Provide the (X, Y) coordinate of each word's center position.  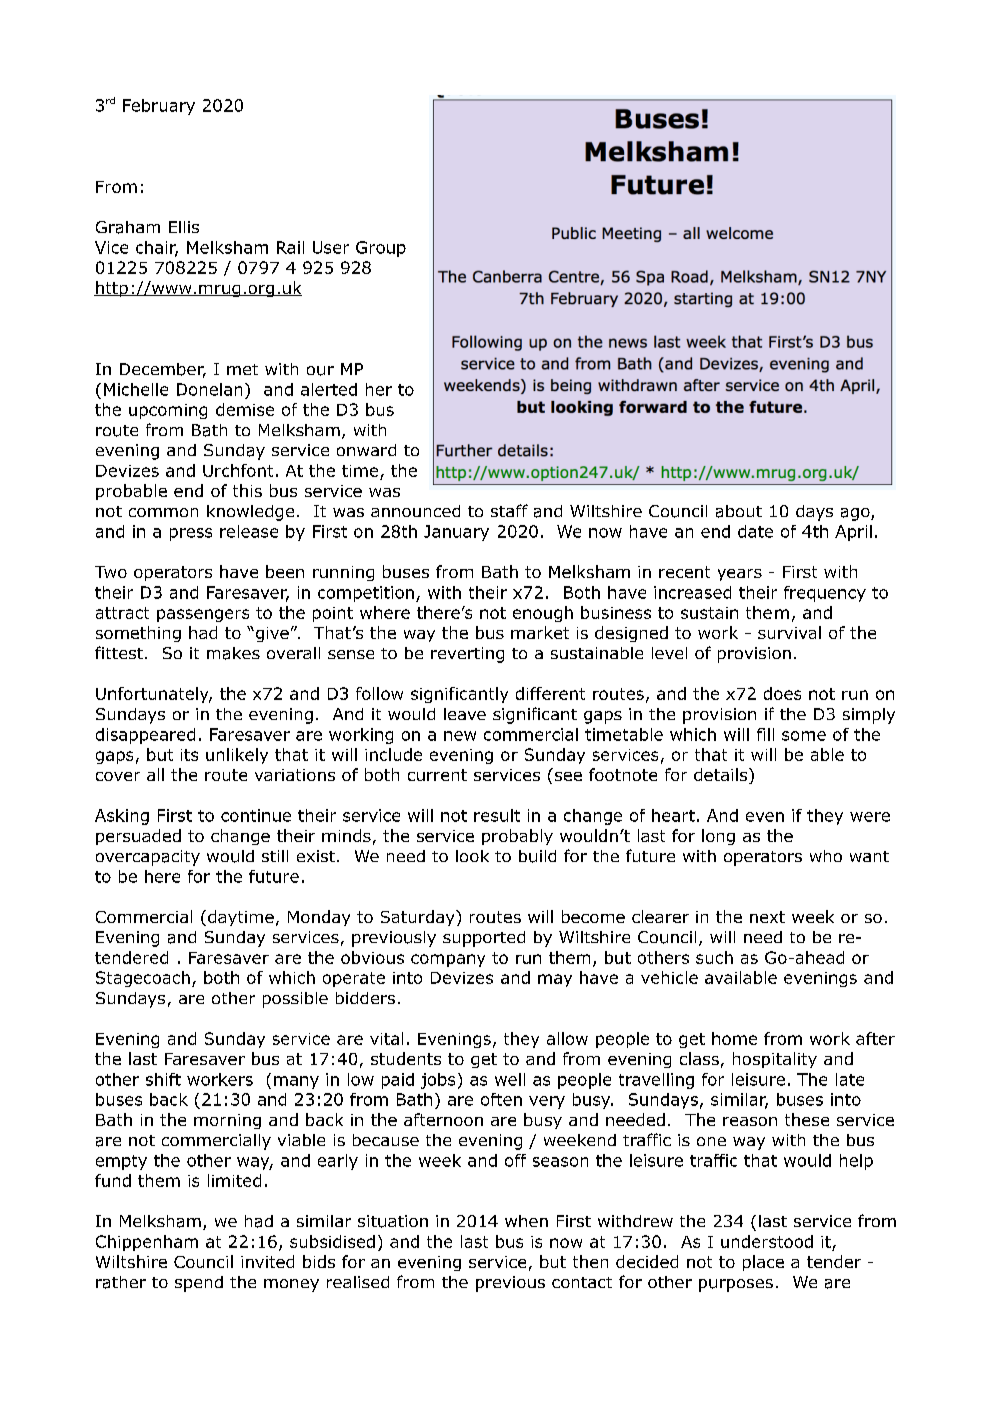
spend (199, 1284)
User (331, 247)
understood (767, 1241)
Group (381, 249)
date (755, 531)
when (526, 1221)
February (159, 107)
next (767, 917)
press (191, 534)
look (472, 856)
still (275, 856)
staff (509, 510)
